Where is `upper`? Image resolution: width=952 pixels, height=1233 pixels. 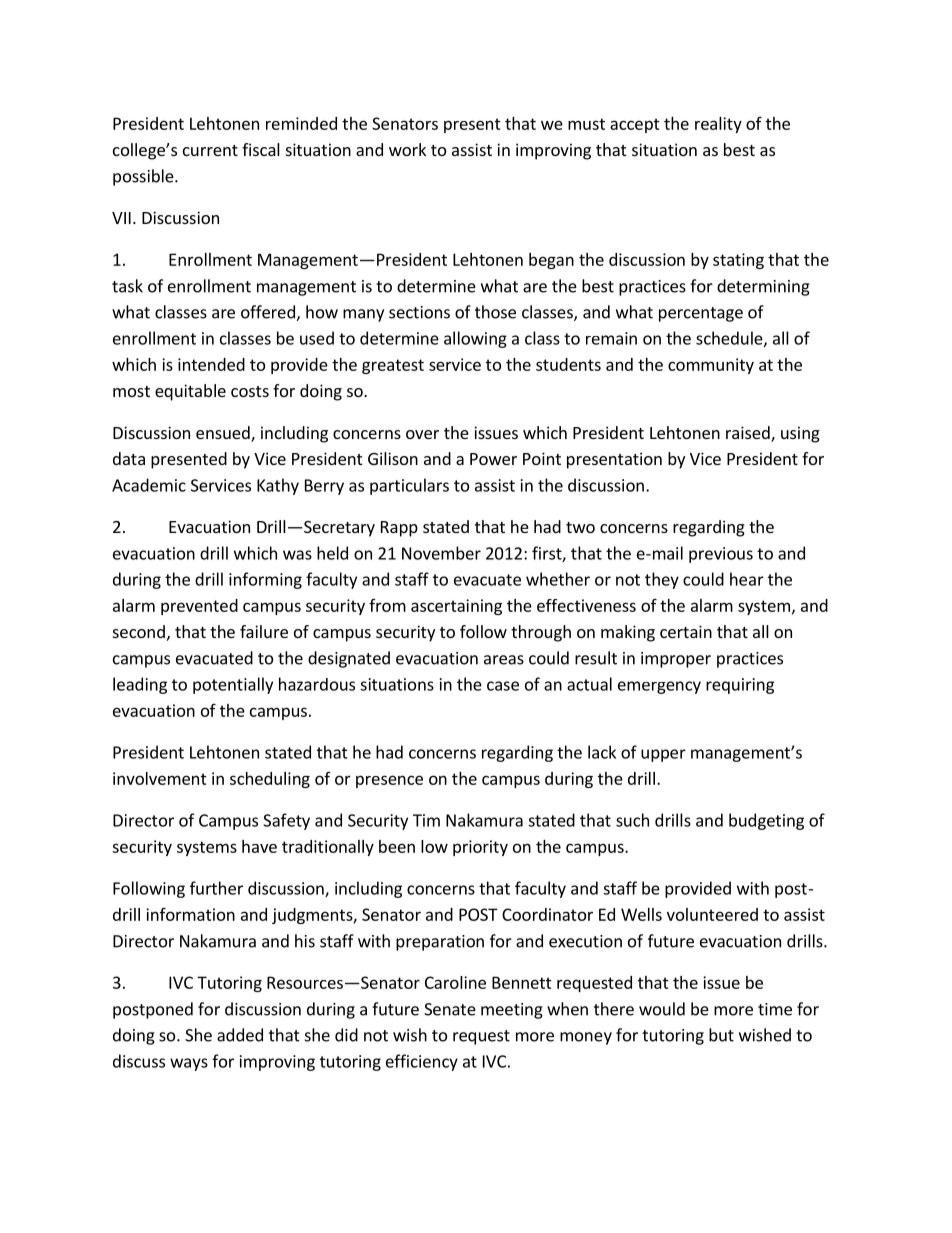
upper is located at coordinates (663, 755).
